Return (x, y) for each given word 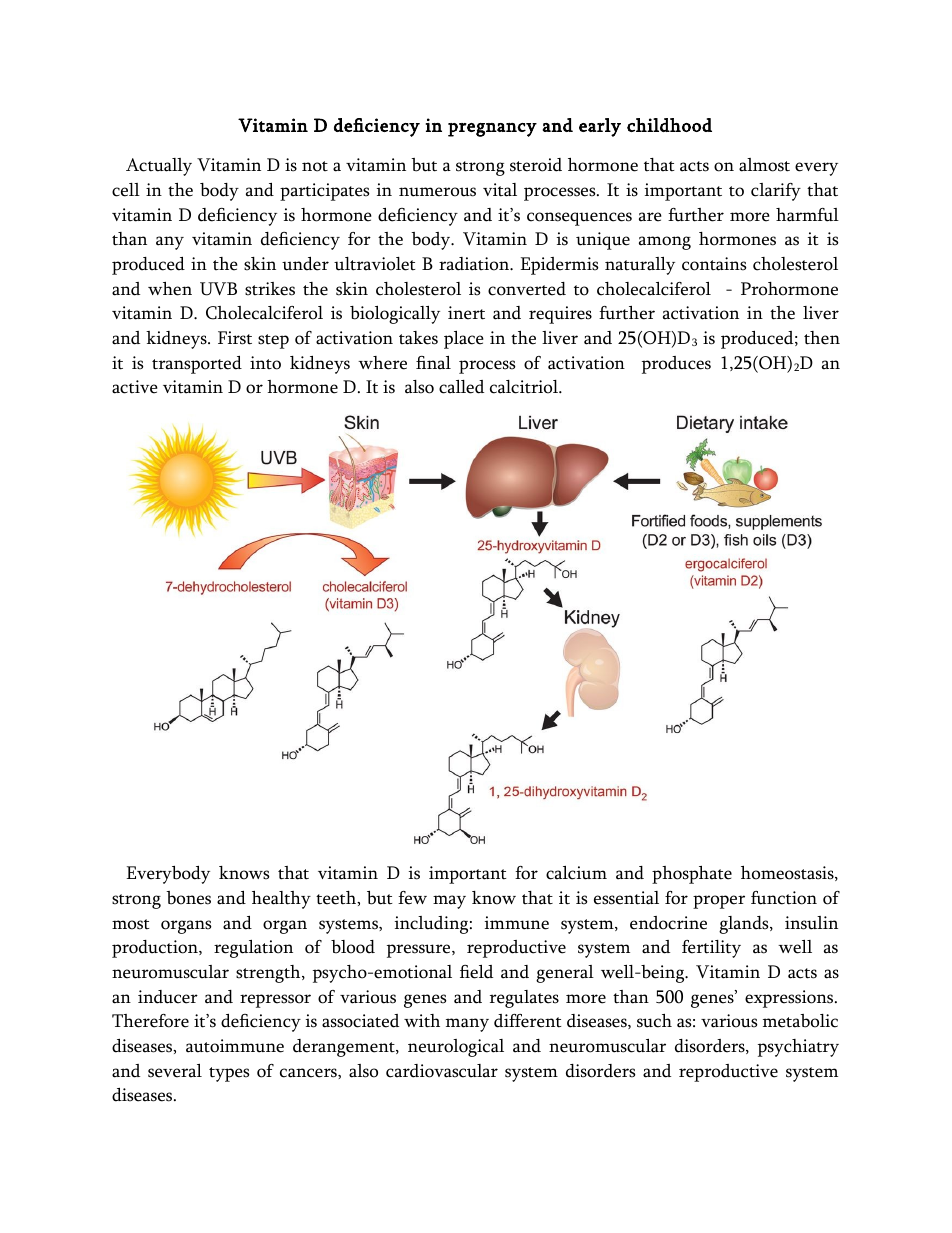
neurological (456, 1048)
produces (676, 365)
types (229, 1074)
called (461, 387)
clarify (776, 192)
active (135, 387)
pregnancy (492, 130)
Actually (159, 167)
